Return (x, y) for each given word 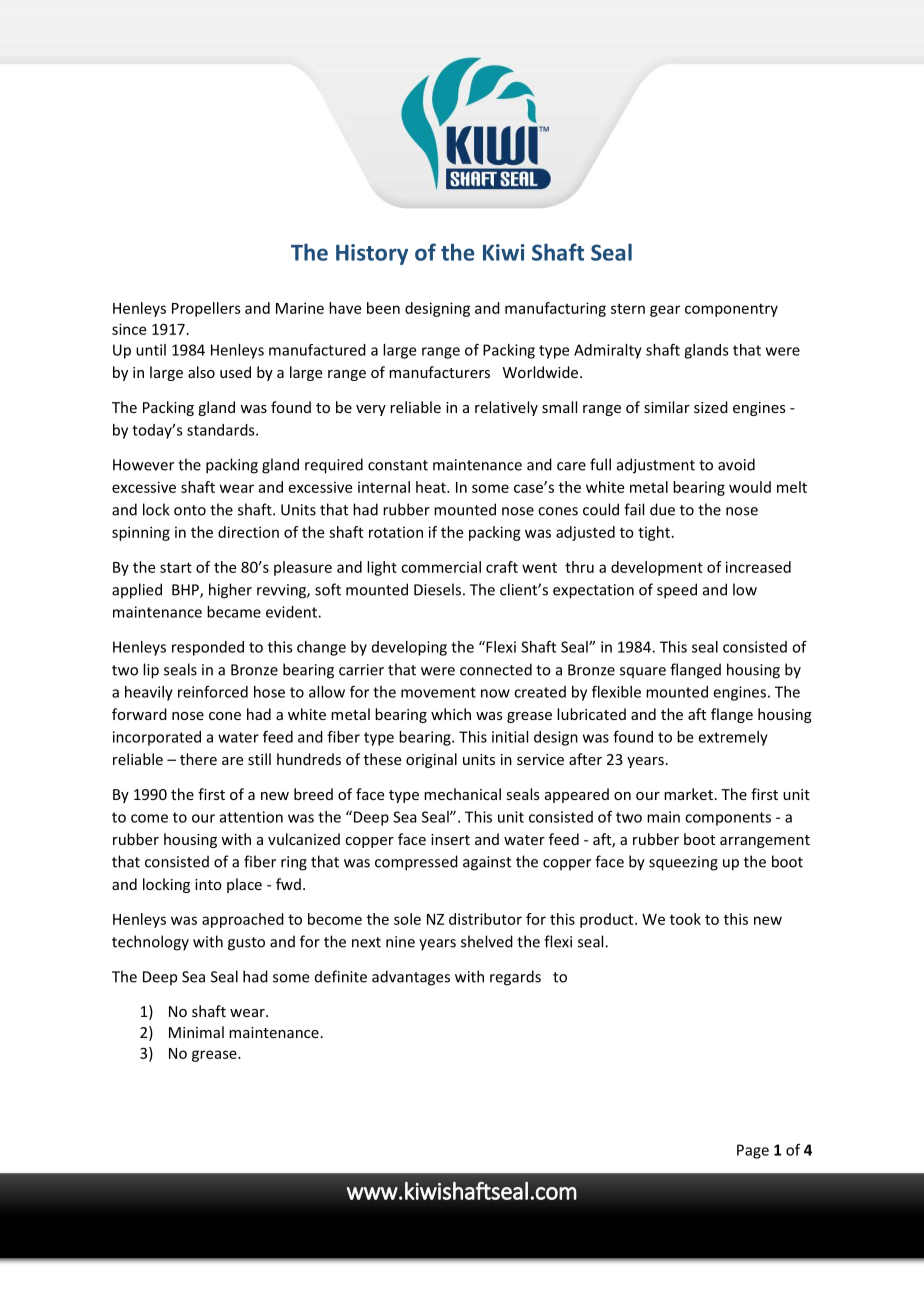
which (451, 714)
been (383, 308)
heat (432, 487)
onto (190, 510)
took (685, 919)
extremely (733, 738)
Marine (300, 308)
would (750, 487)
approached (243, 920)
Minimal (196, 1032)
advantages (411, 978)
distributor (485, 919)
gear (665, 311)
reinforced (213, 692)
